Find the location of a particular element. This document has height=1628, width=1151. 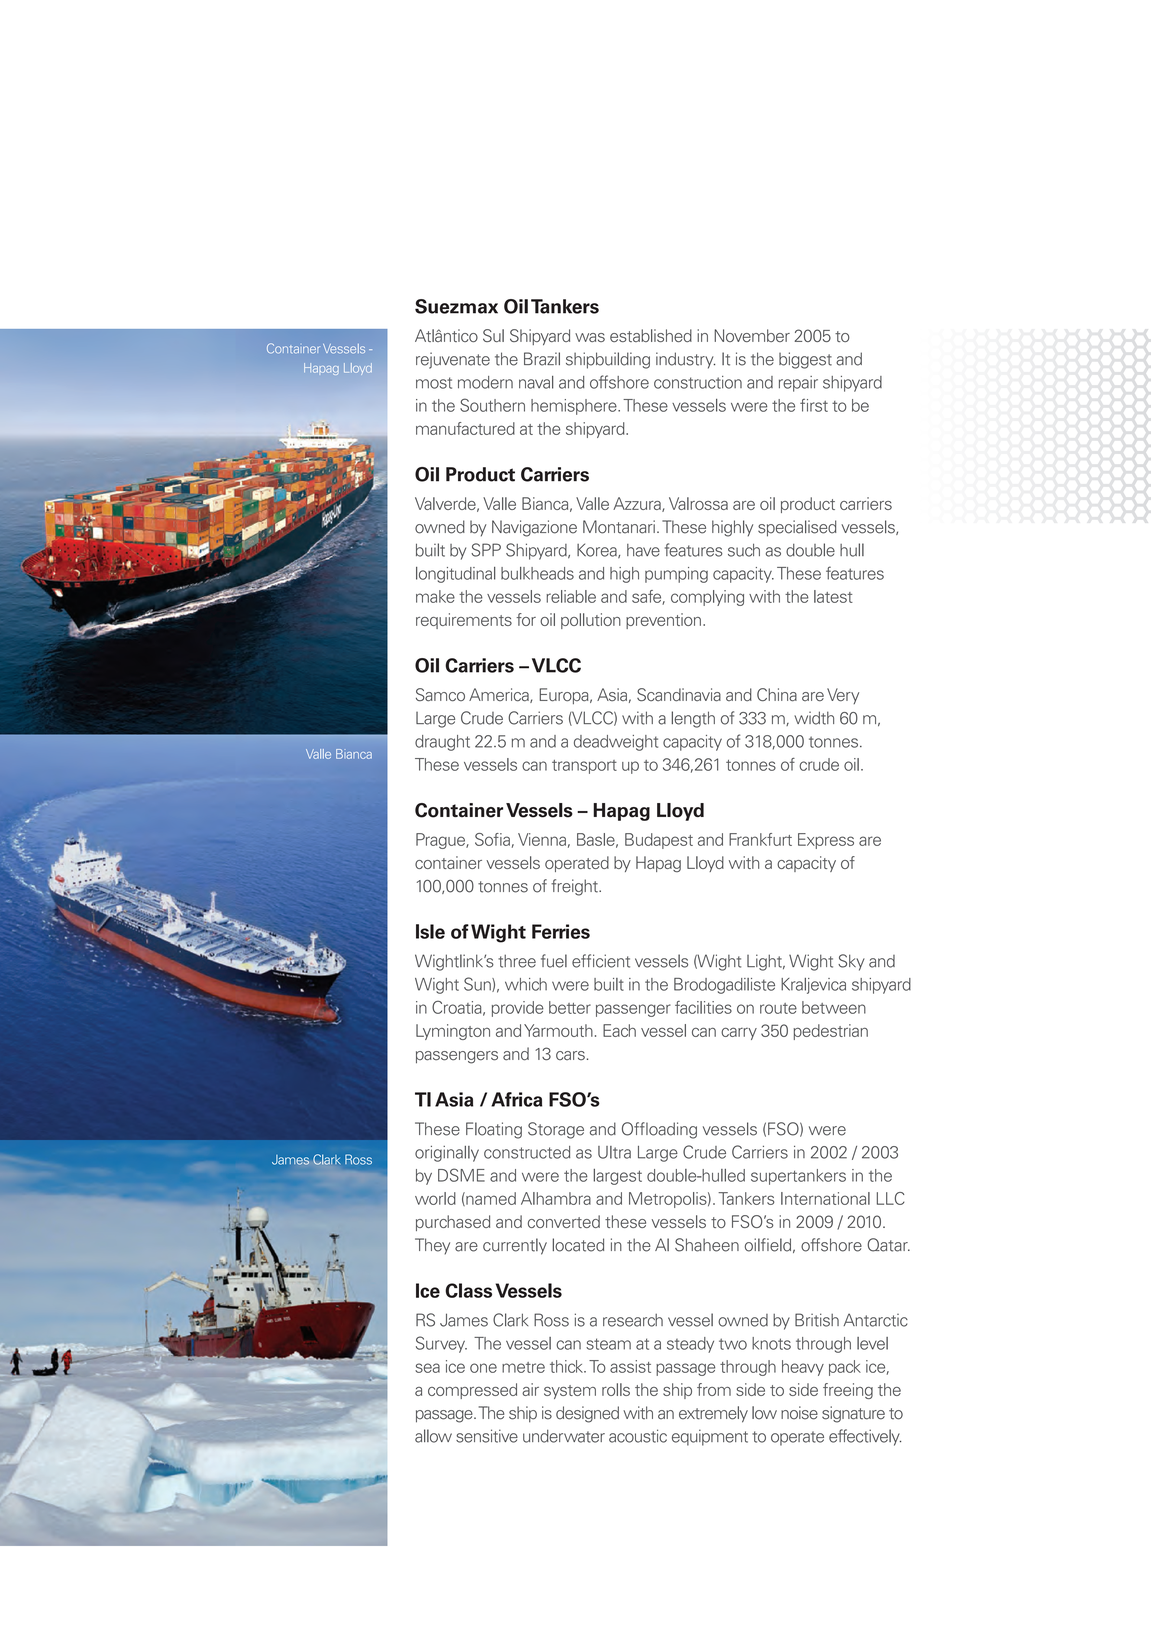

Budapest is located at coordinates (659, 841).
